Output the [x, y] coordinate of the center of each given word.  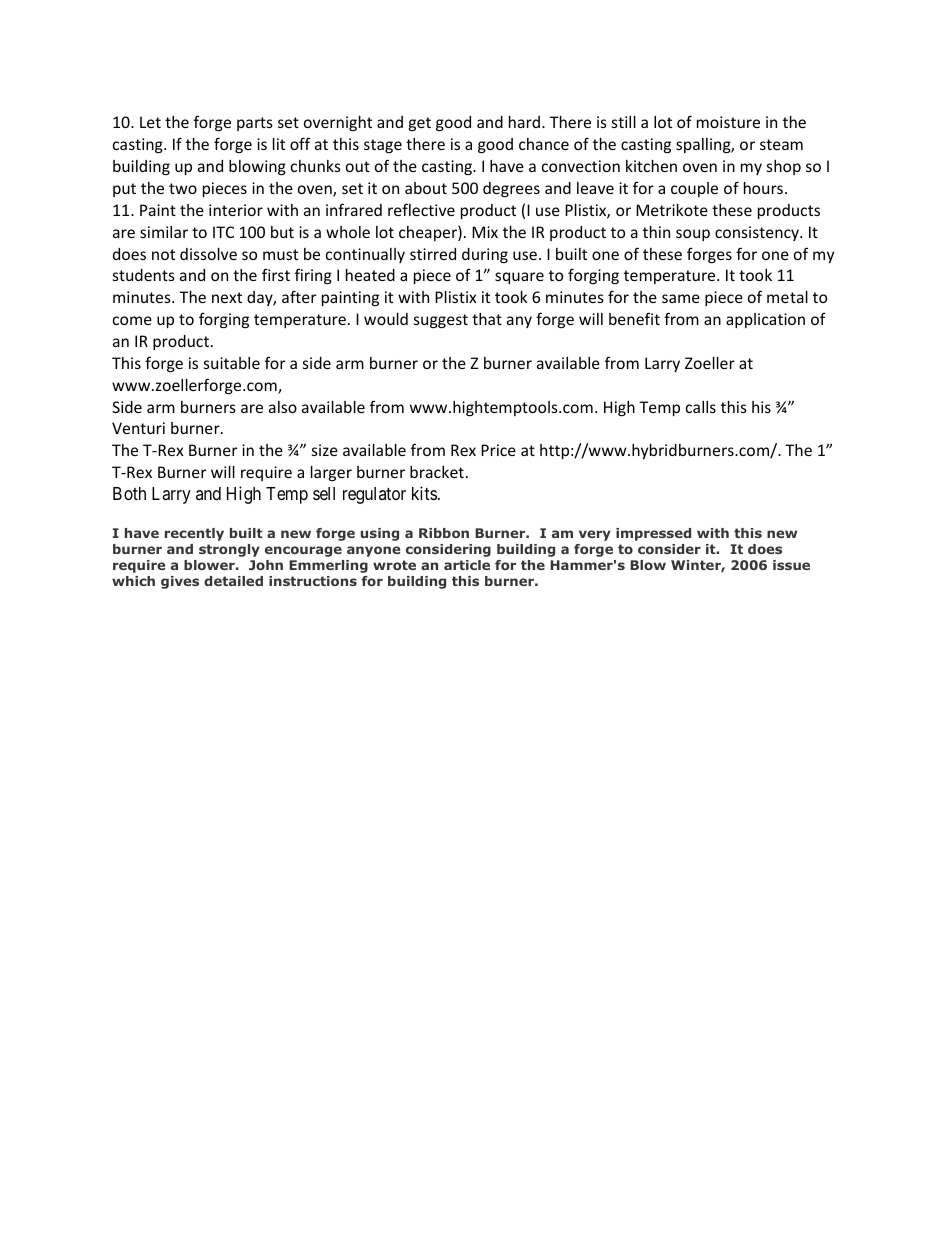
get [420, 124]
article [467, 565]
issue [791, 565]
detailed [233, 581]
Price [498, 450]
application [765, 320]
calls [701, 407]
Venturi [138, 428]
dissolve [208, 254]
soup [693, 235]
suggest [441, 321]
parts [255, 124]
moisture [728, 122]
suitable [232, 363]
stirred [433, 254]
